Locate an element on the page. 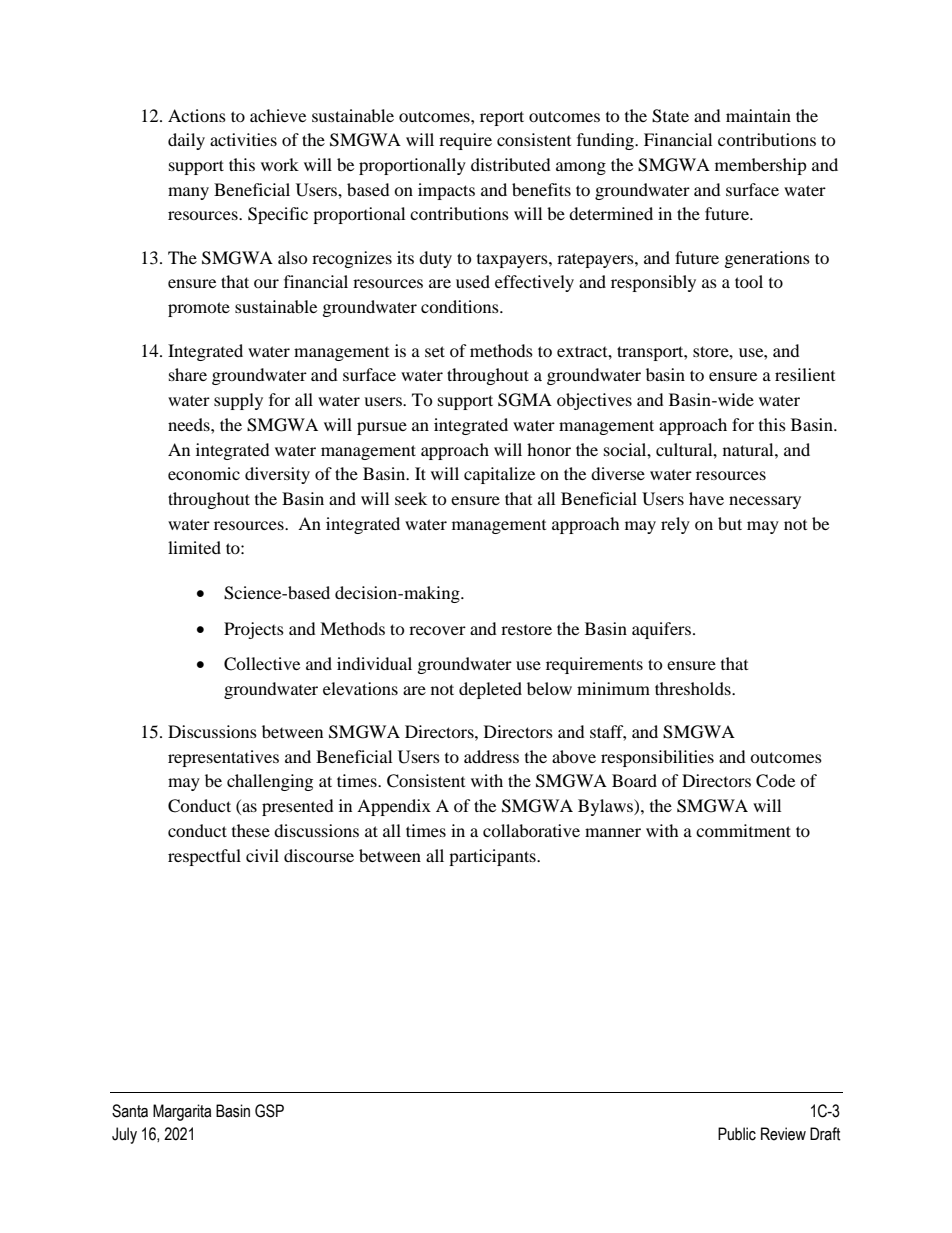 This document has width=952, height=1233. Projects is located at coordinates (254, 630).
